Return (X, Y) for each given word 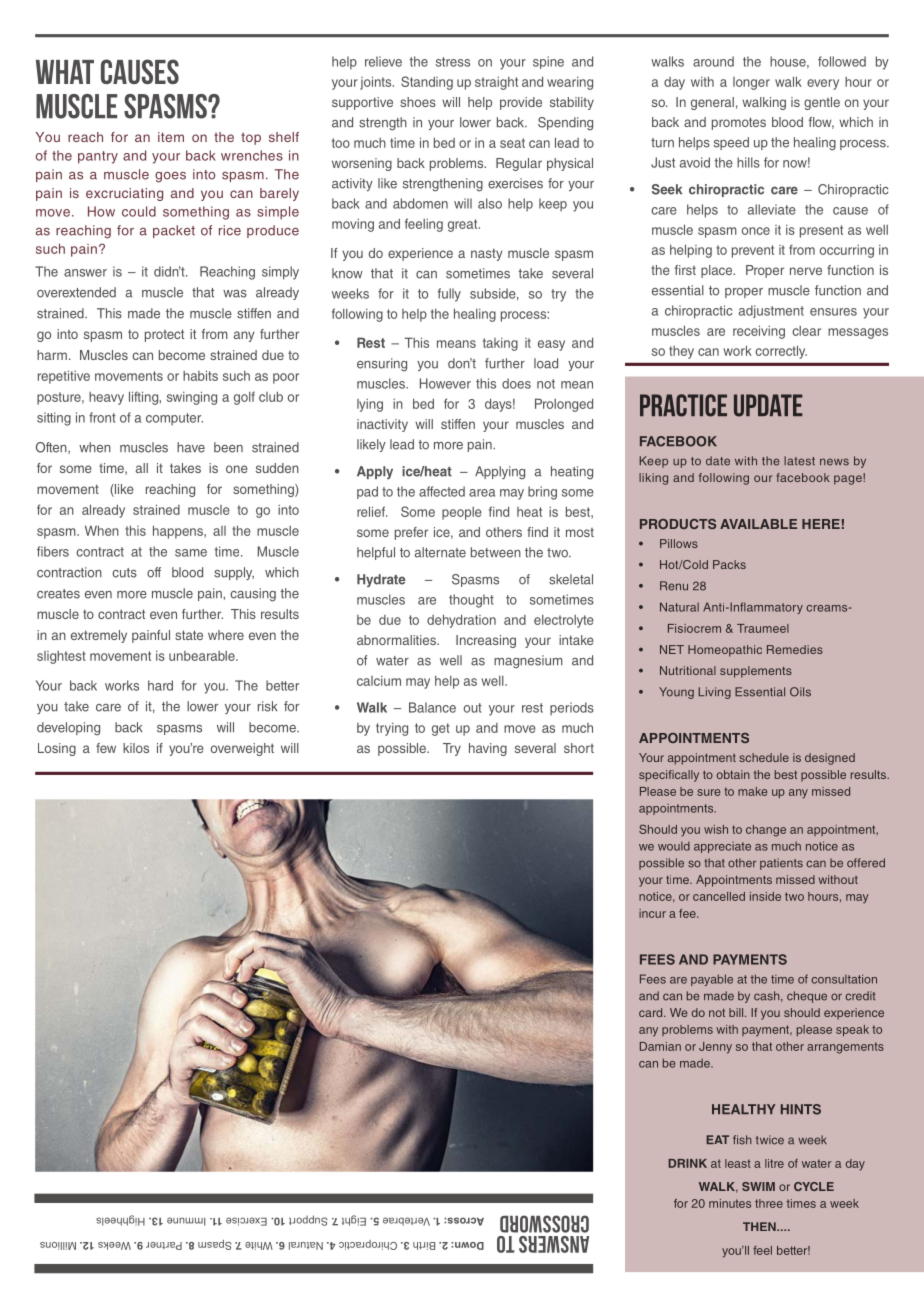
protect (164, 335)
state (189, 635)
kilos (136, 748)
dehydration (461, 621)
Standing (427, 83)
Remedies (795, 649)
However (445, 383)
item (171, 137)
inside (765, 896)
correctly (781, 352)
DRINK (687, 1163)
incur (652, 913)
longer (751, 83)
